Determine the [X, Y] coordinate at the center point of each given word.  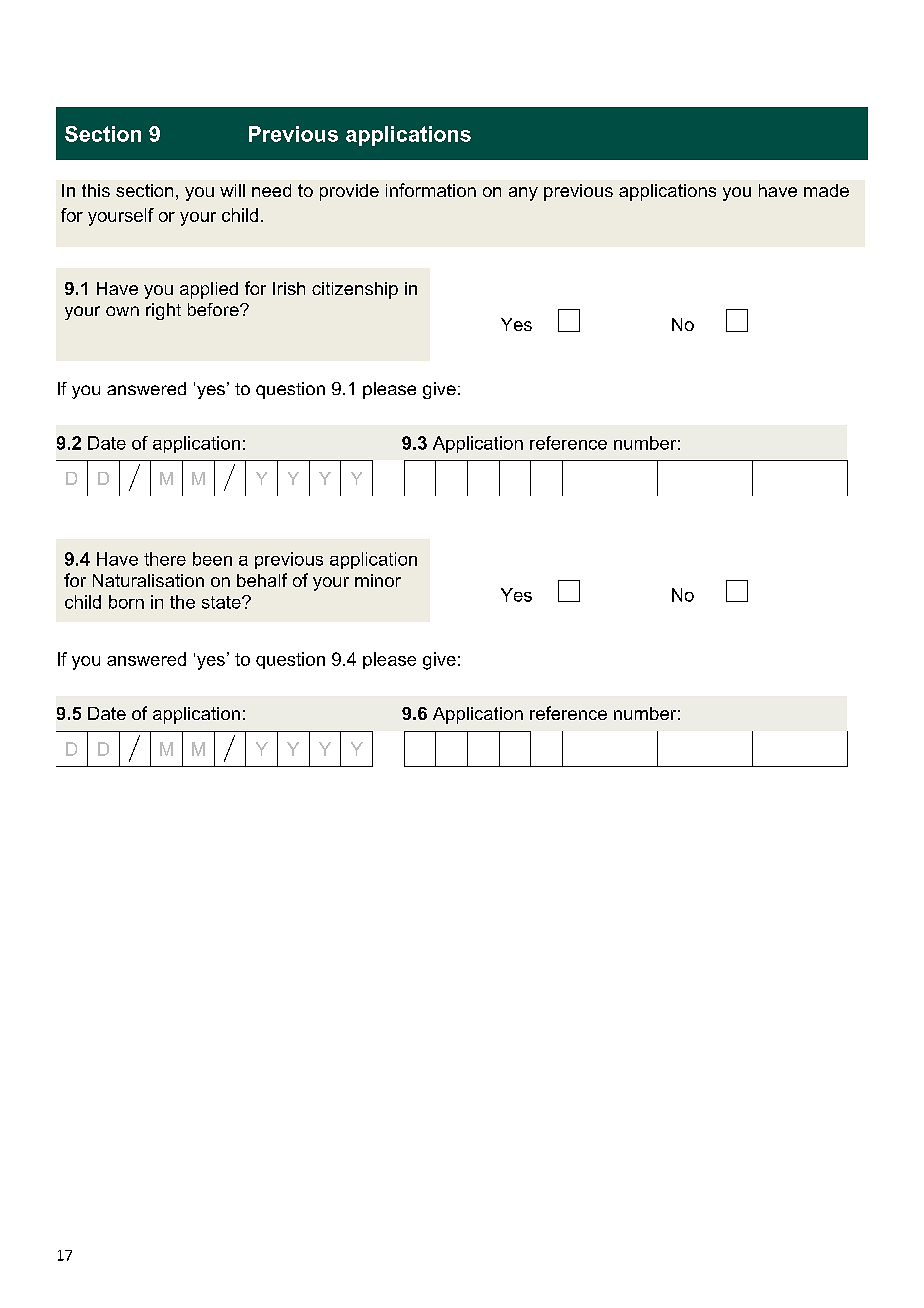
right [163, 311]
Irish [289, 288]
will [232, 190]
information [431, 190]
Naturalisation [148, 580]
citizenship [355, 290]
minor [378, 580]
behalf [262, 580]
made [826, 190]
